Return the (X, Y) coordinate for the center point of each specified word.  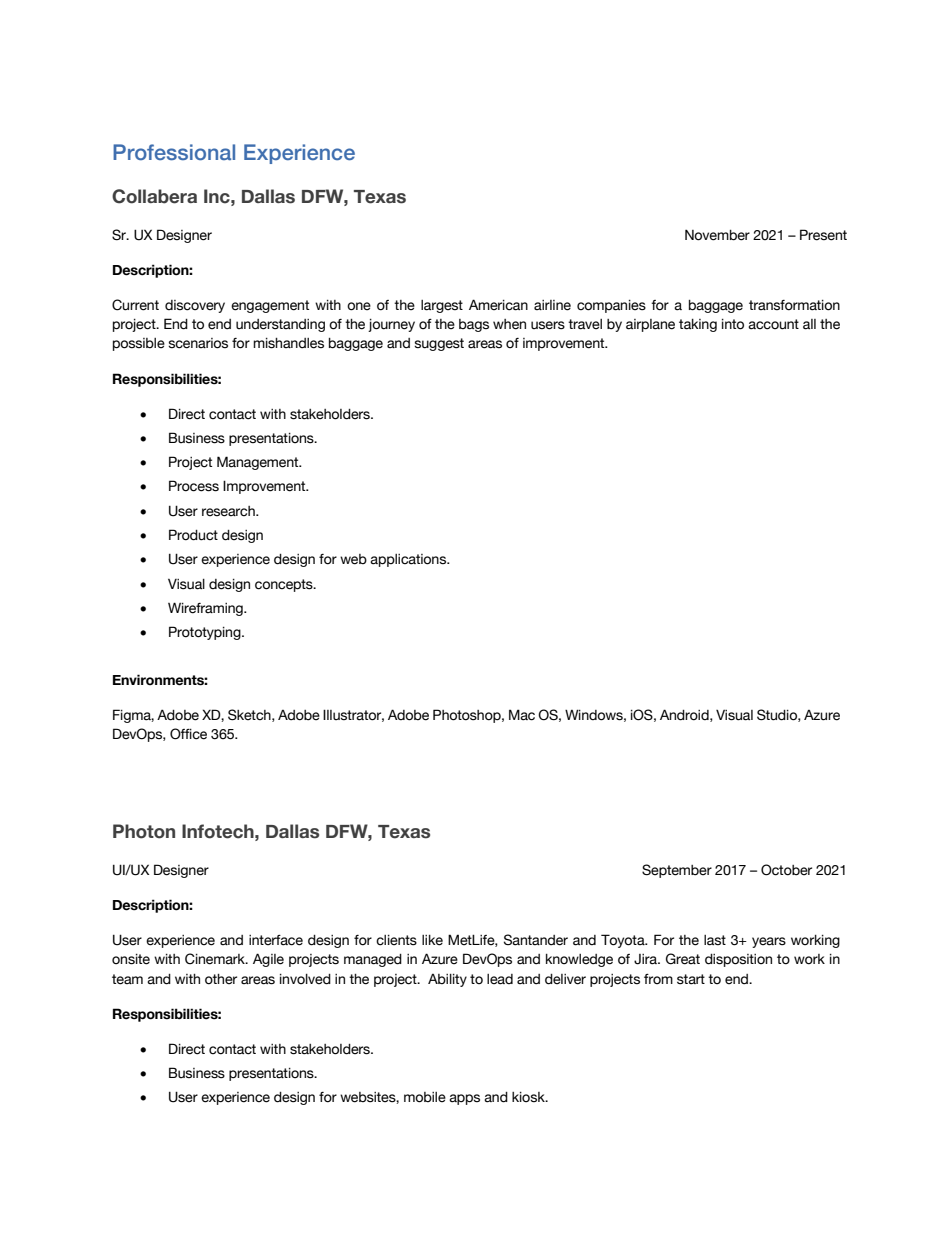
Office (188, 734)
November (717, 235)
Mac (522, 715)
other (221, 979)
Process (194, 486)
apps (464, 1099)
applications (409, 560)
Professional (174, 152)
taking (698, 325)
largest (442, 306)
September (677, 871)
